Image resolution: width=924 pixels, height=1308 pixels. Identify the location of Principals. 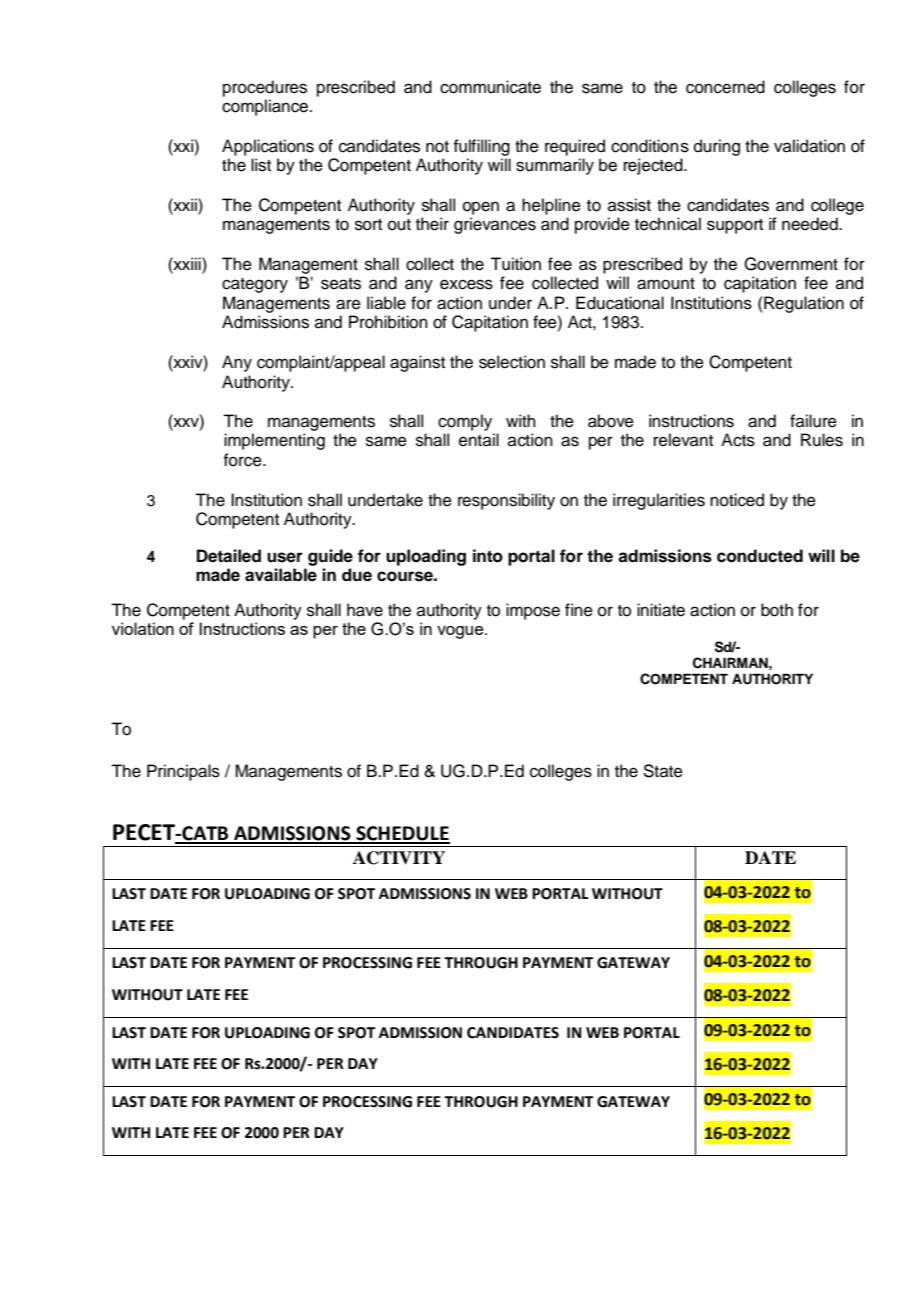
(183, 772).
